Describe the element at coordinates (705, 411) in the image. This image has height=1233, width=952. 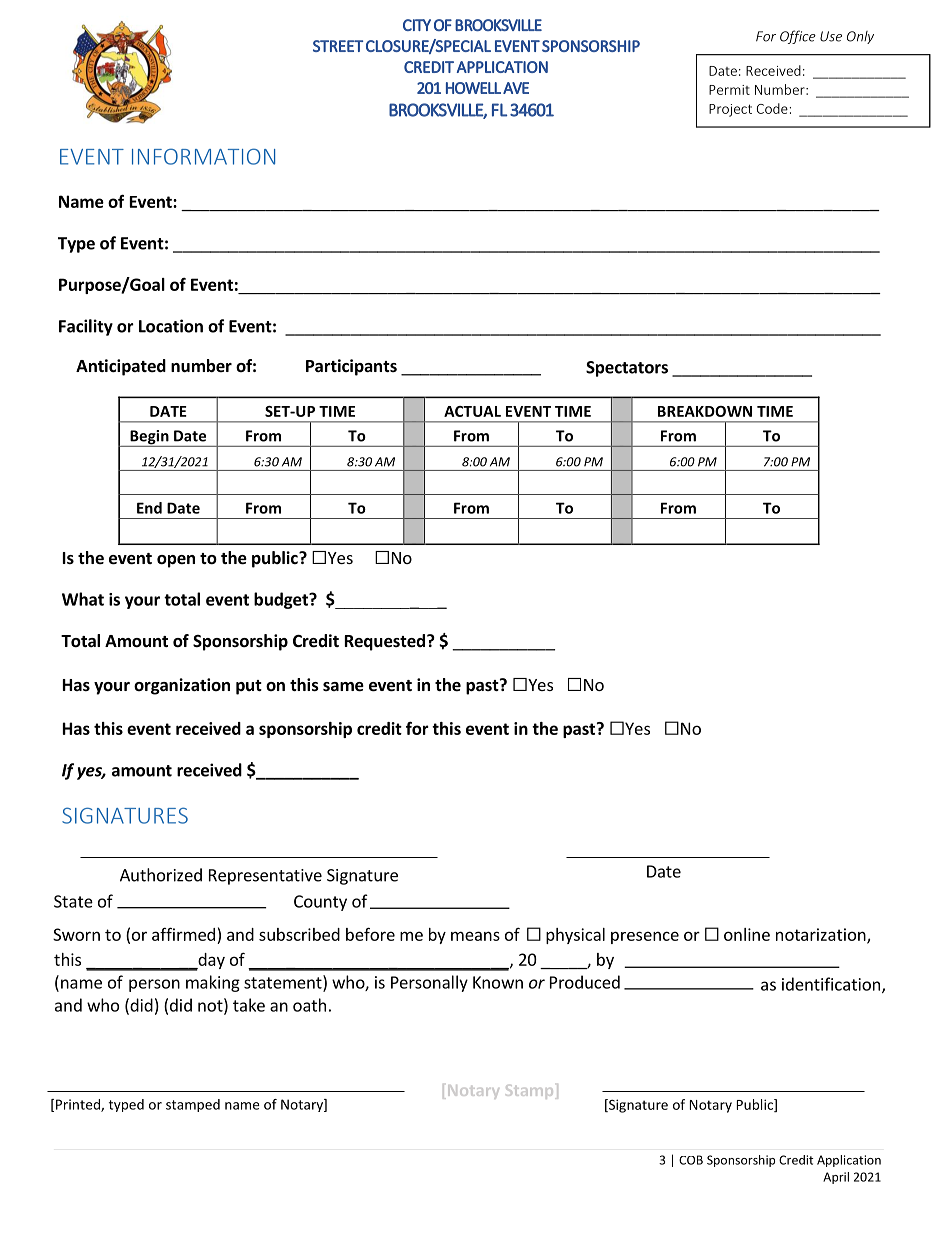
I see `BREAKDOWN` at that location.
